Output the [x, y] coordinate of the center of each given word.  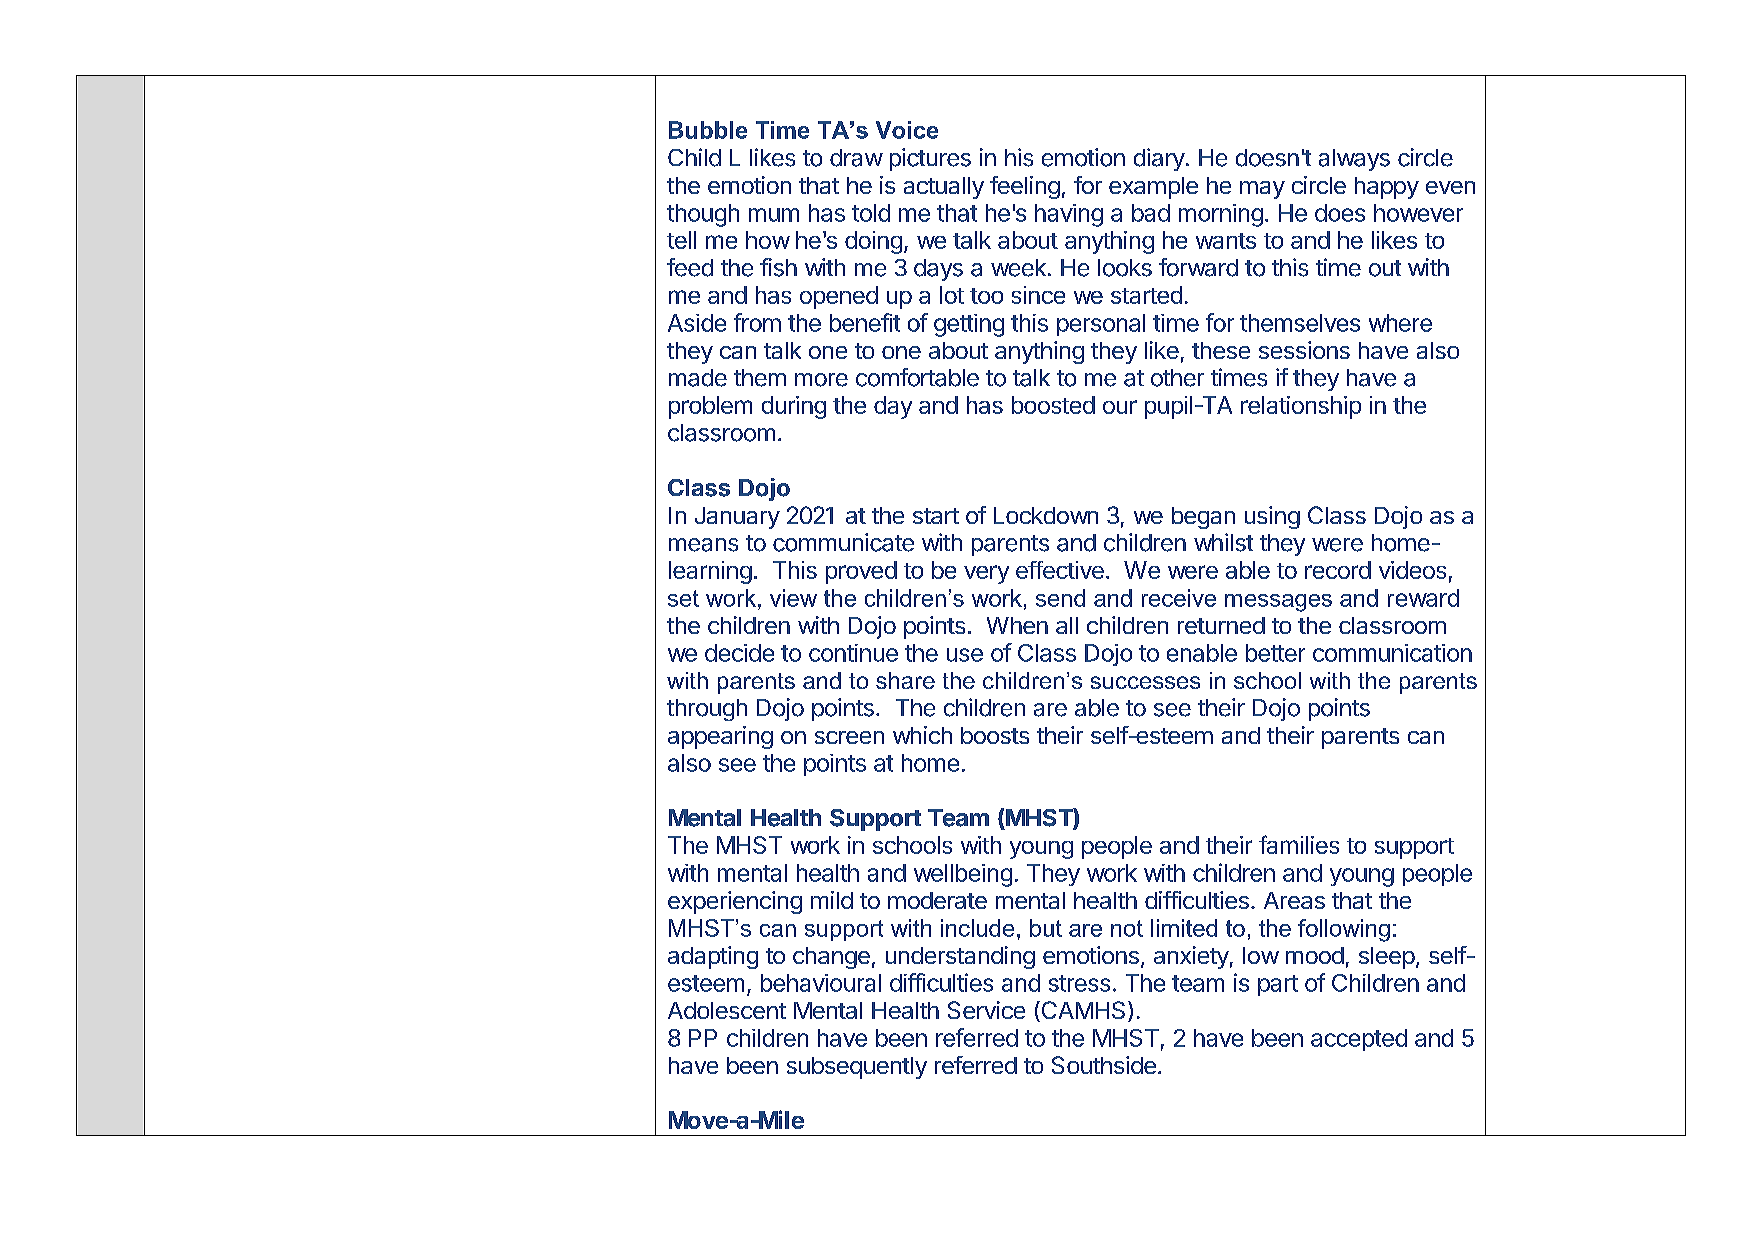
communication [1392, 653]
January [737, 518]
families [1299, 844]
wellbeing [963, 875]
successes [1145, 682]
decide [739, 653]
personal [1101, 325]
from [757, 322]
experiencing [735, 902]
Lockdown [1046, 515]
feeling [1025, 187]
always [1354, 160]
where [1400, 323]
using [1272, 517]
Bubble [708, 130]
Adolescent [727, 1010]
